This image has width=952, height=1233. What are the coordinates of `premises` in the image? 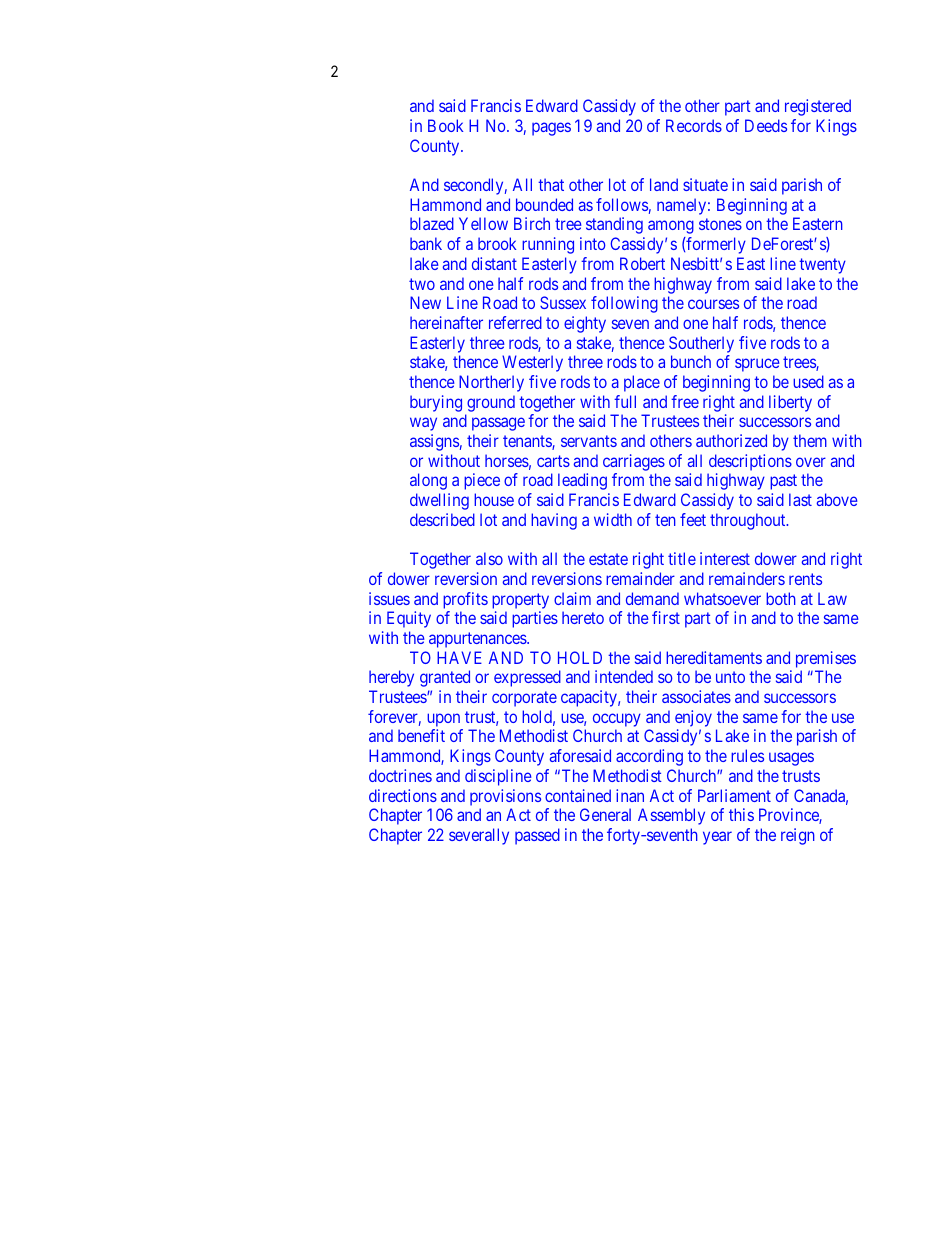 It's located at (826, 659).
